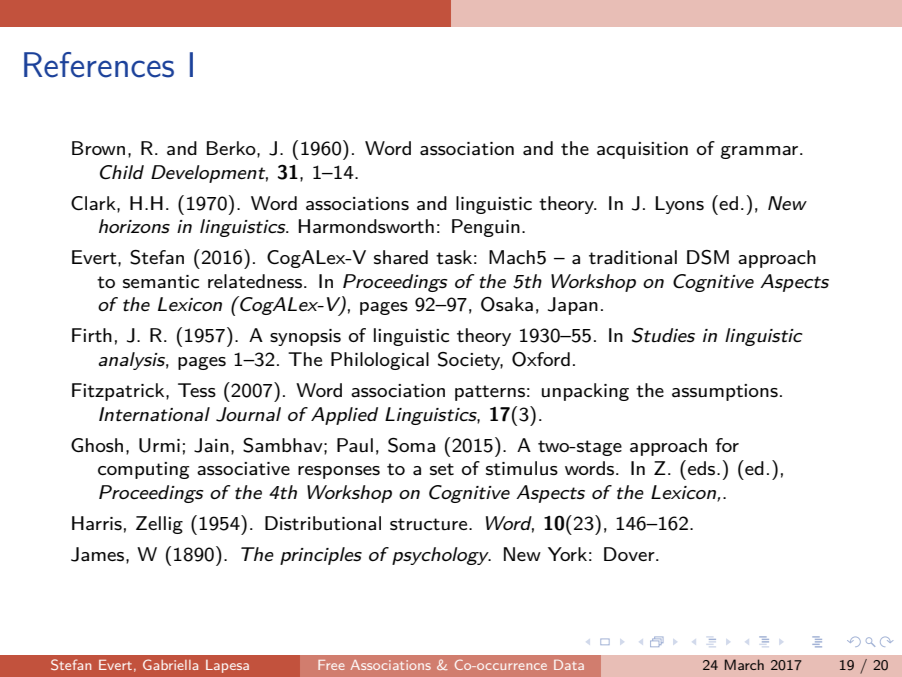 This screenshot has height=677, width=902. I want to click on shared, so click(401, 257).
